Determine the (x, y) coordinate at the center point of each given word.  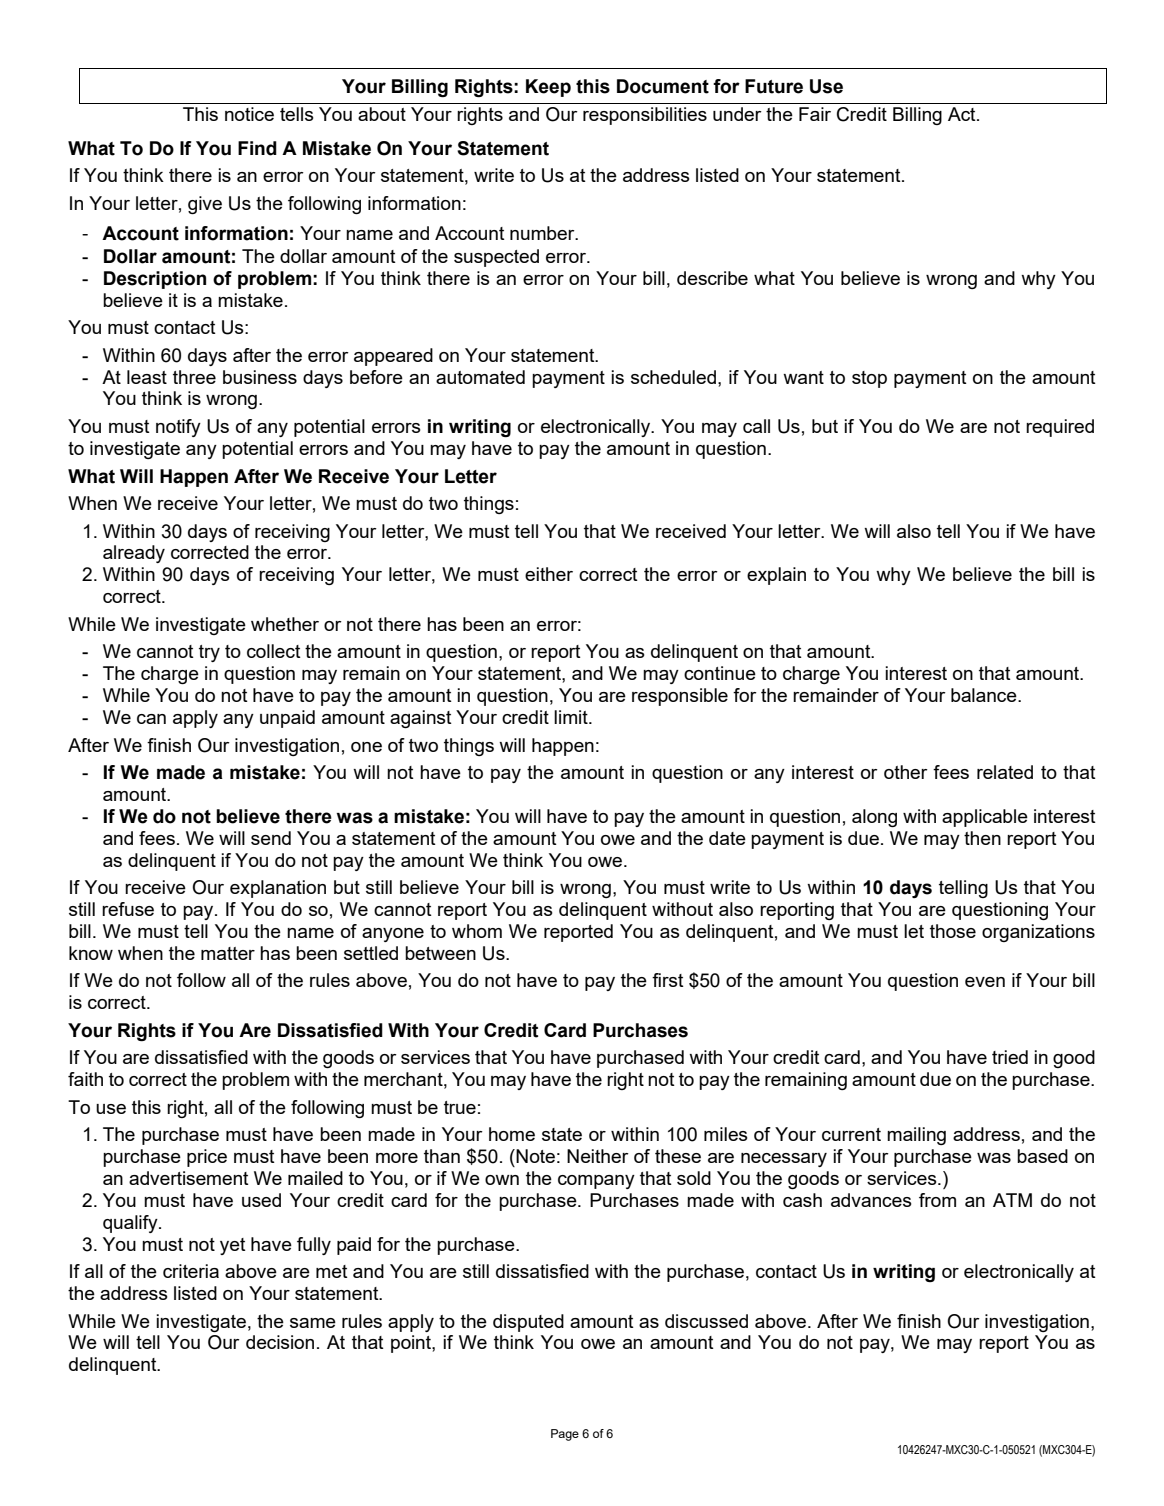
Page (565, 1435)
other (906, 772)
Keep (548, 88)
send (271, 838)
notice (249, 114)
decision (280, 1342)
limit (572, 717)
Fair (815, 114)
